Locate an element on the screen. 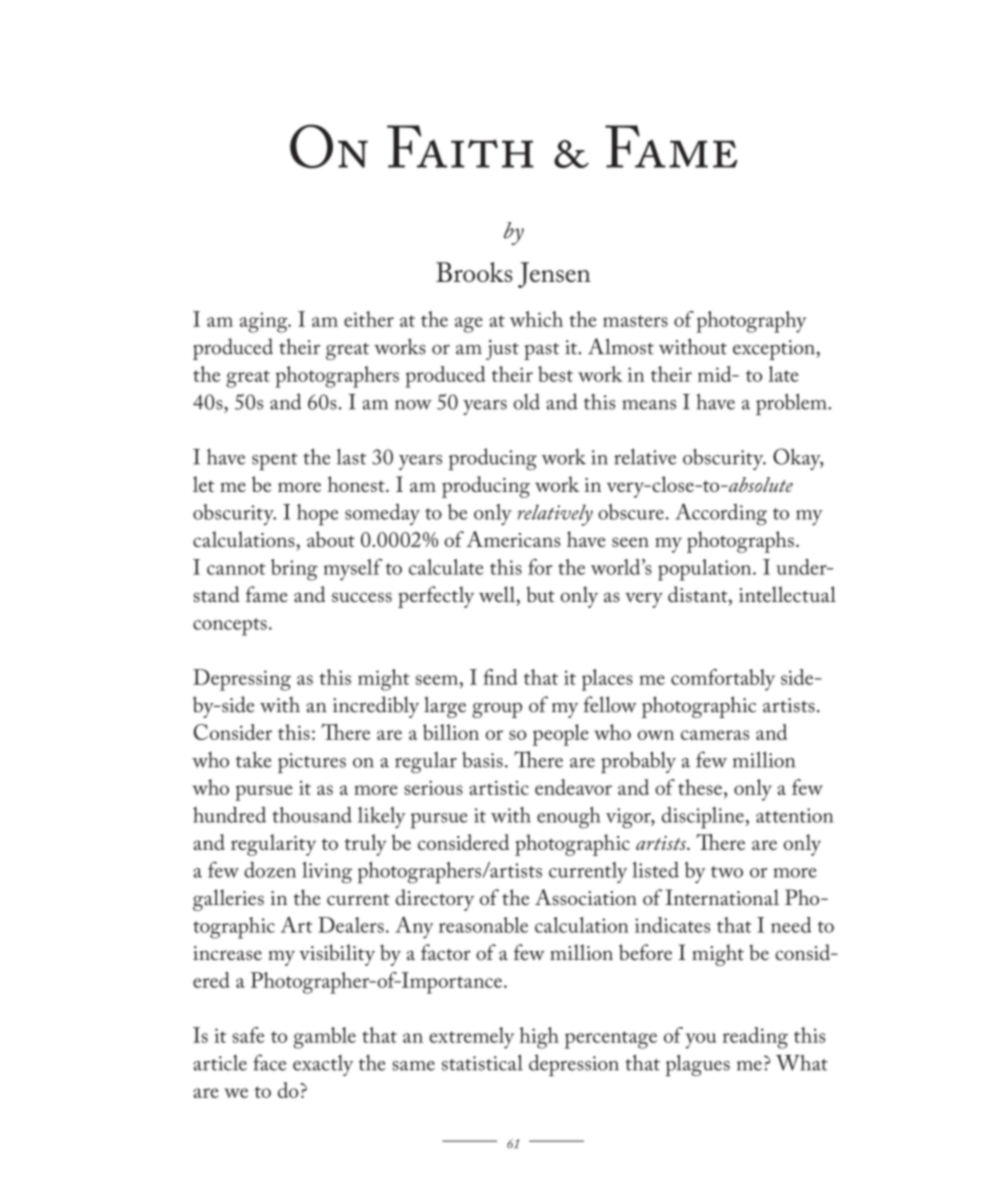 This screenshot has width=991, height=1204. bring is located at coordinates (294, 570).
